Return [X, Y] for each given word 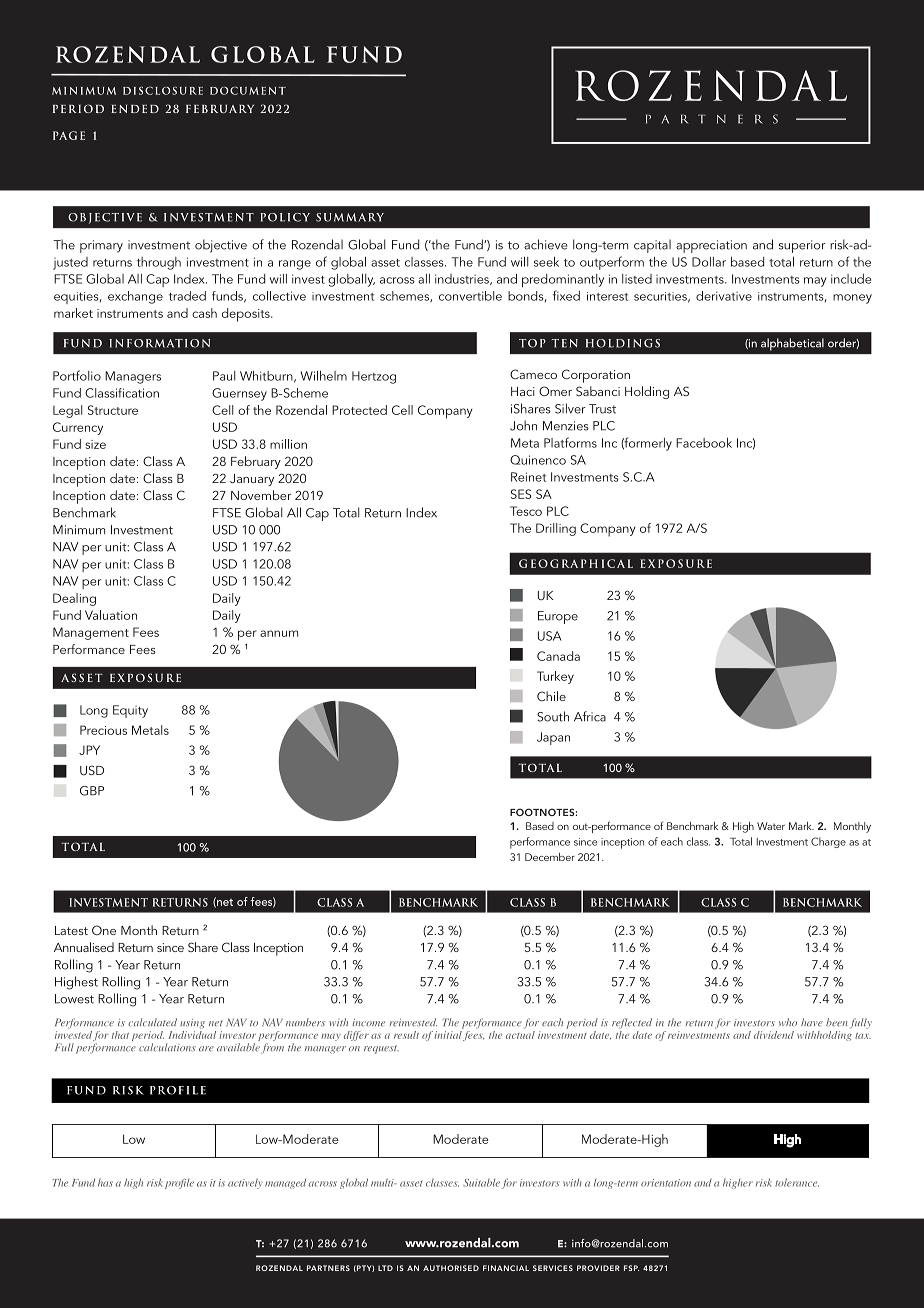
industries [463, 279]
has [105, 1183]
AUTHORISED [451, 1268]
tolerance [797, 1182]
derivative [724, 296]
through [159, 263]
